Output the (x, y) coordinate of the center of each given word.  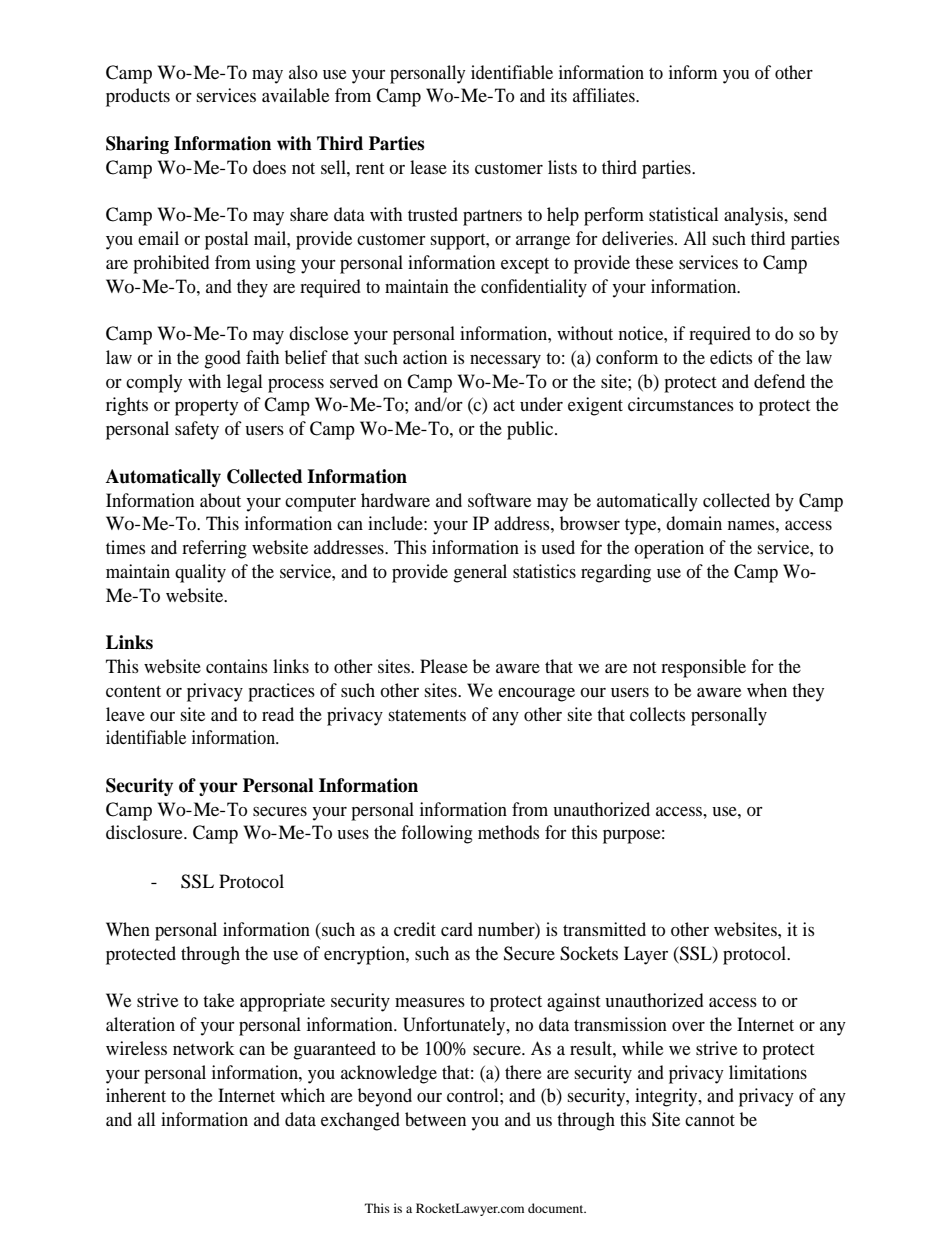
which (303, 1095)
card (457, 929)
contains (237, 666)
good (222, 359)
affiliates (605, 95)
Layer (646, 955)
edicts (731, 357)
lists (562, 167)
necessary (505, 362)
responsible (703, 668)
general (480, 573)
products (138, 97)
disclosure (145, 832)
